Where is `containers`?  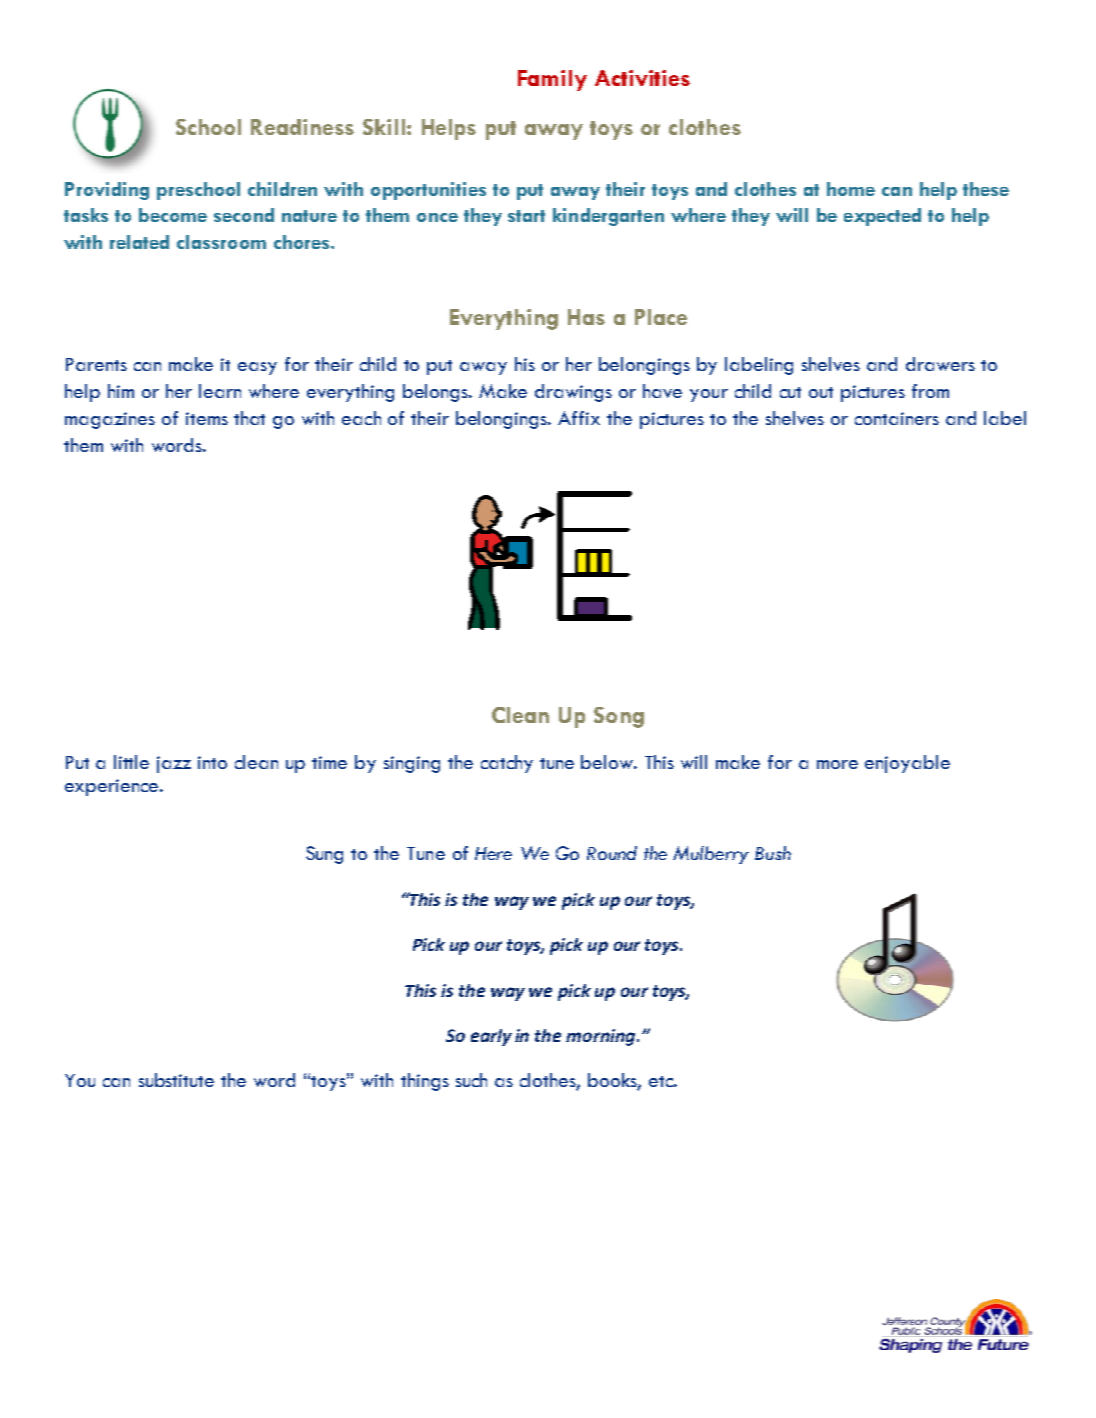 containers is located at coordinates (897, 418).
